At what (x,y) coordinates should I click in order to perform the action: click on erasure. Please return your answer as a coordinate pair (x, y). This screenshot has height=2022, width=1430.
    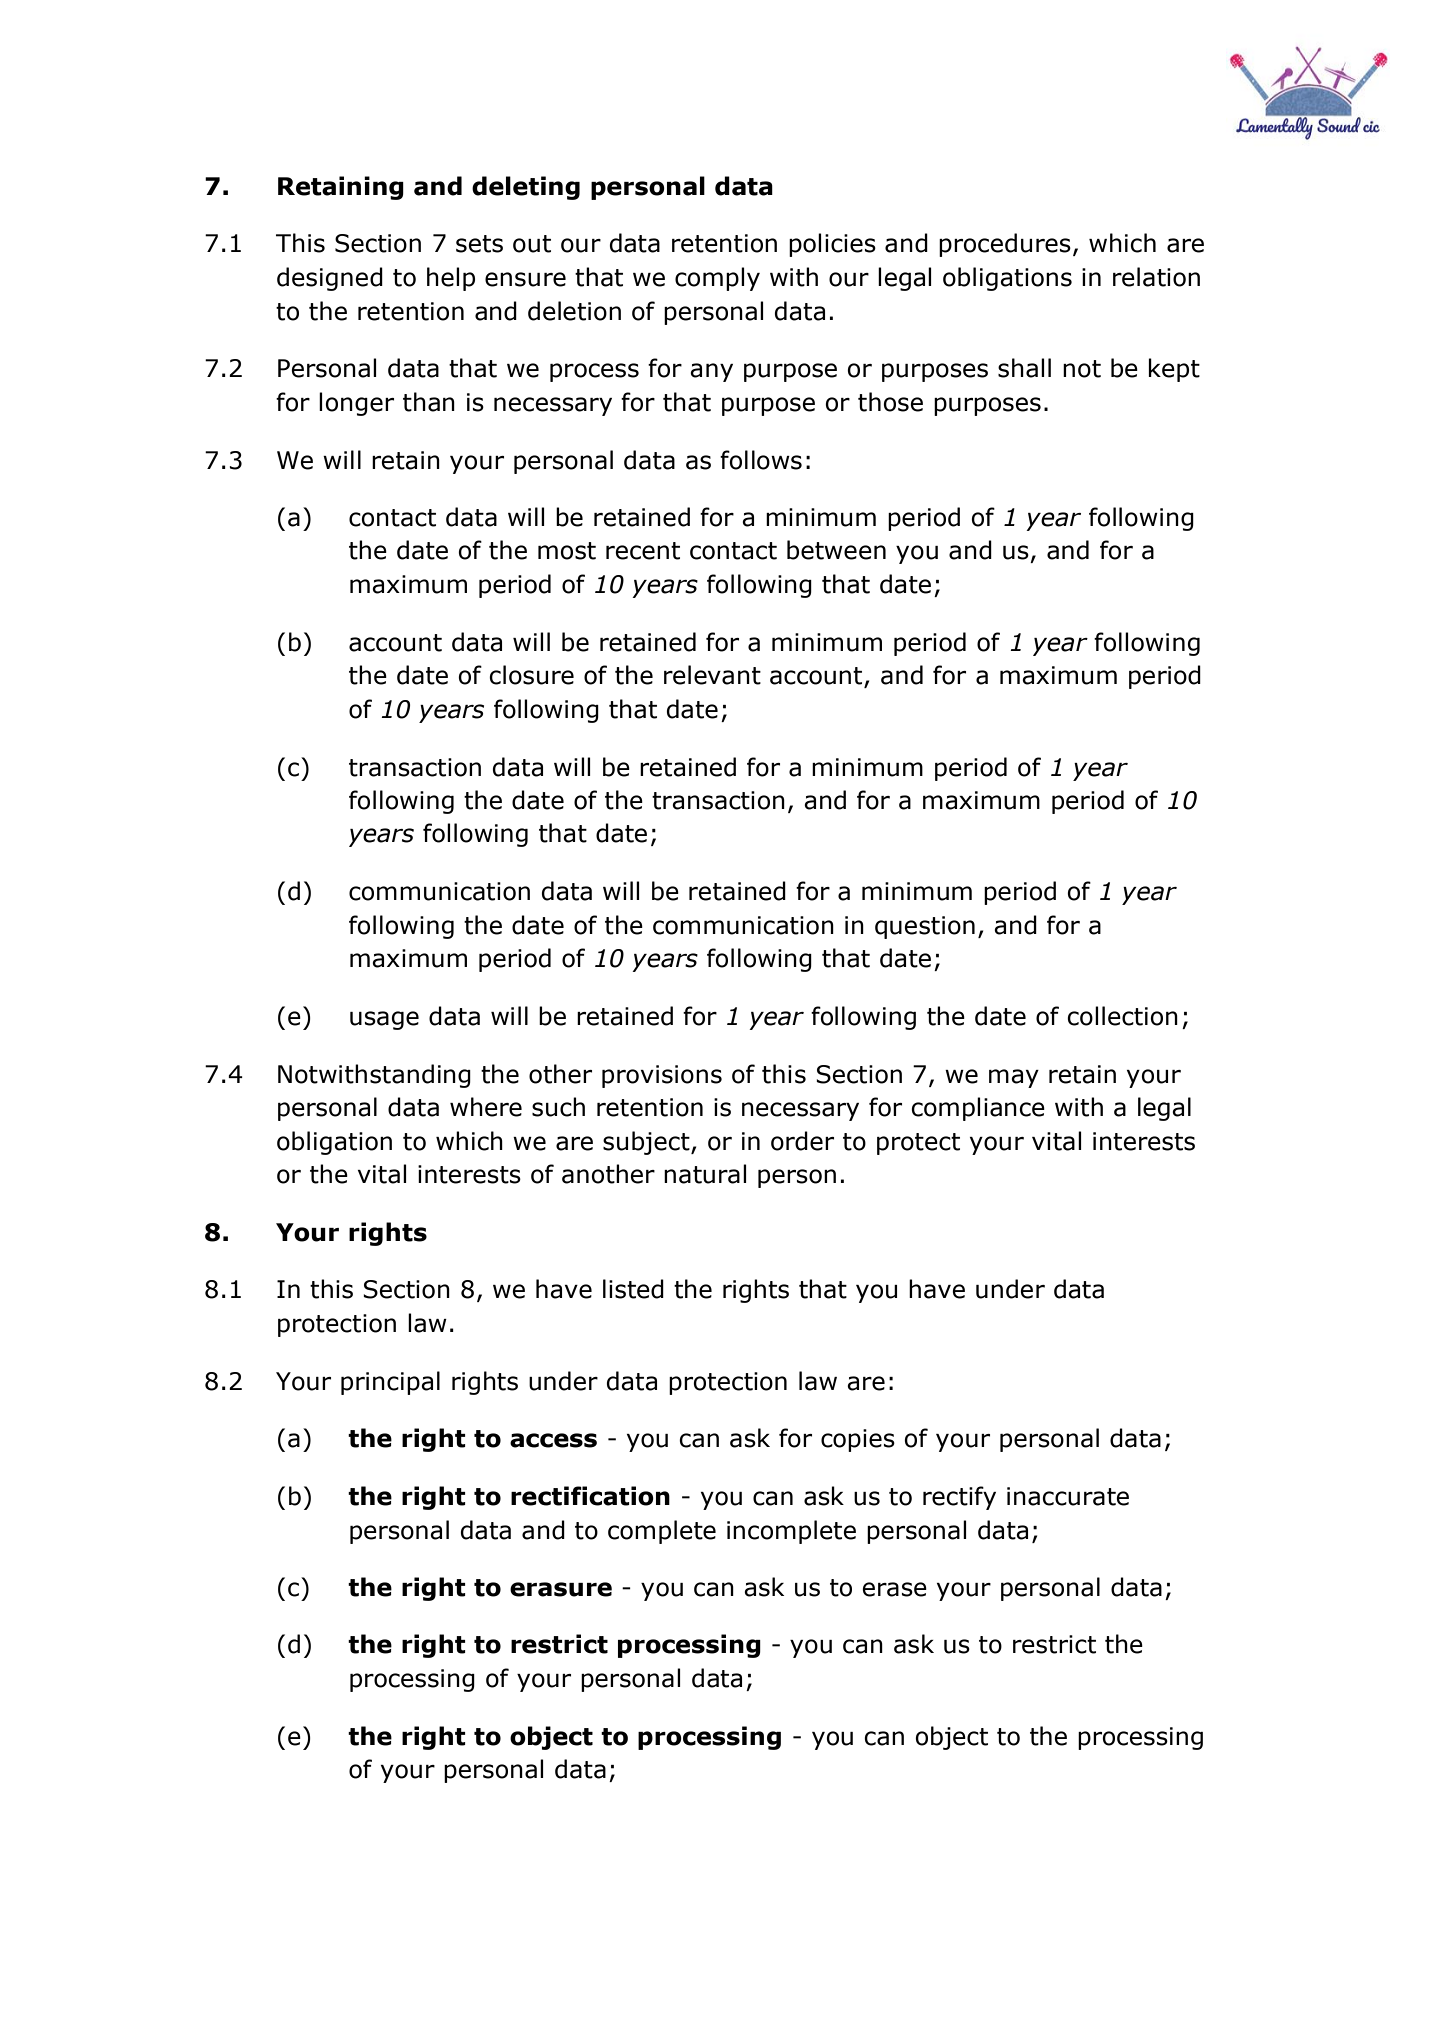
    Looking at the image, I should click on (561, 1589).
